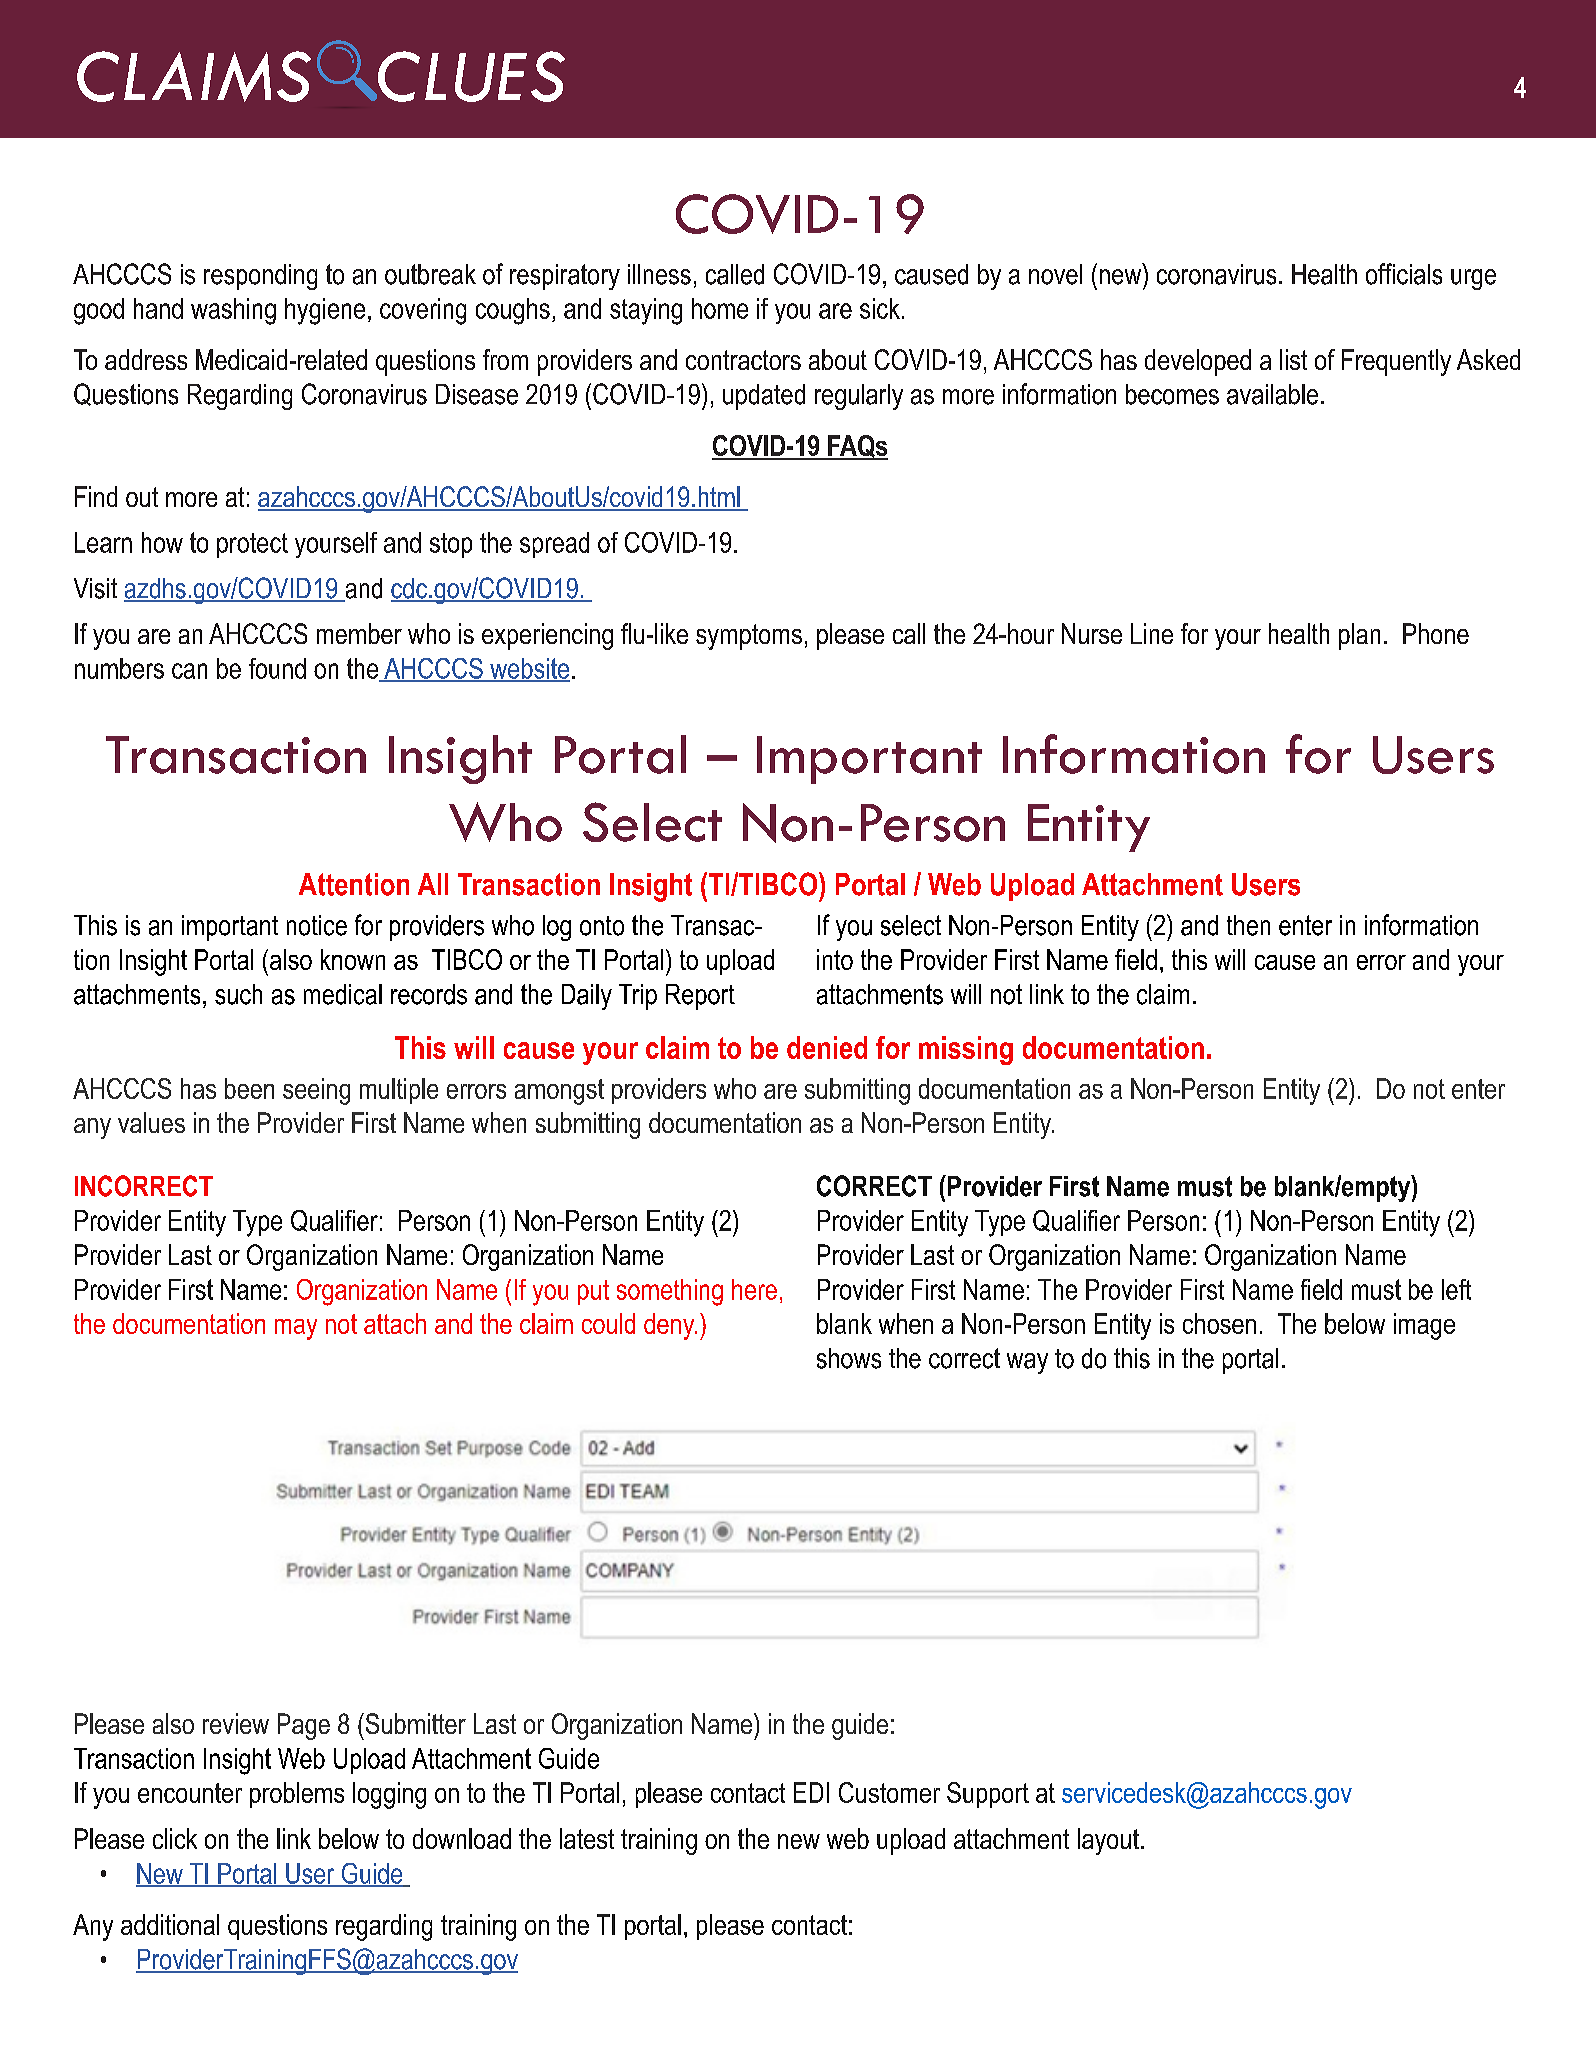 Image resolution: width=1596 pixels, height=2065 pixels. What do you see at coordinates (249, 1088) in the screenshot?
I see `been` at bounding box center [249, 1088].
